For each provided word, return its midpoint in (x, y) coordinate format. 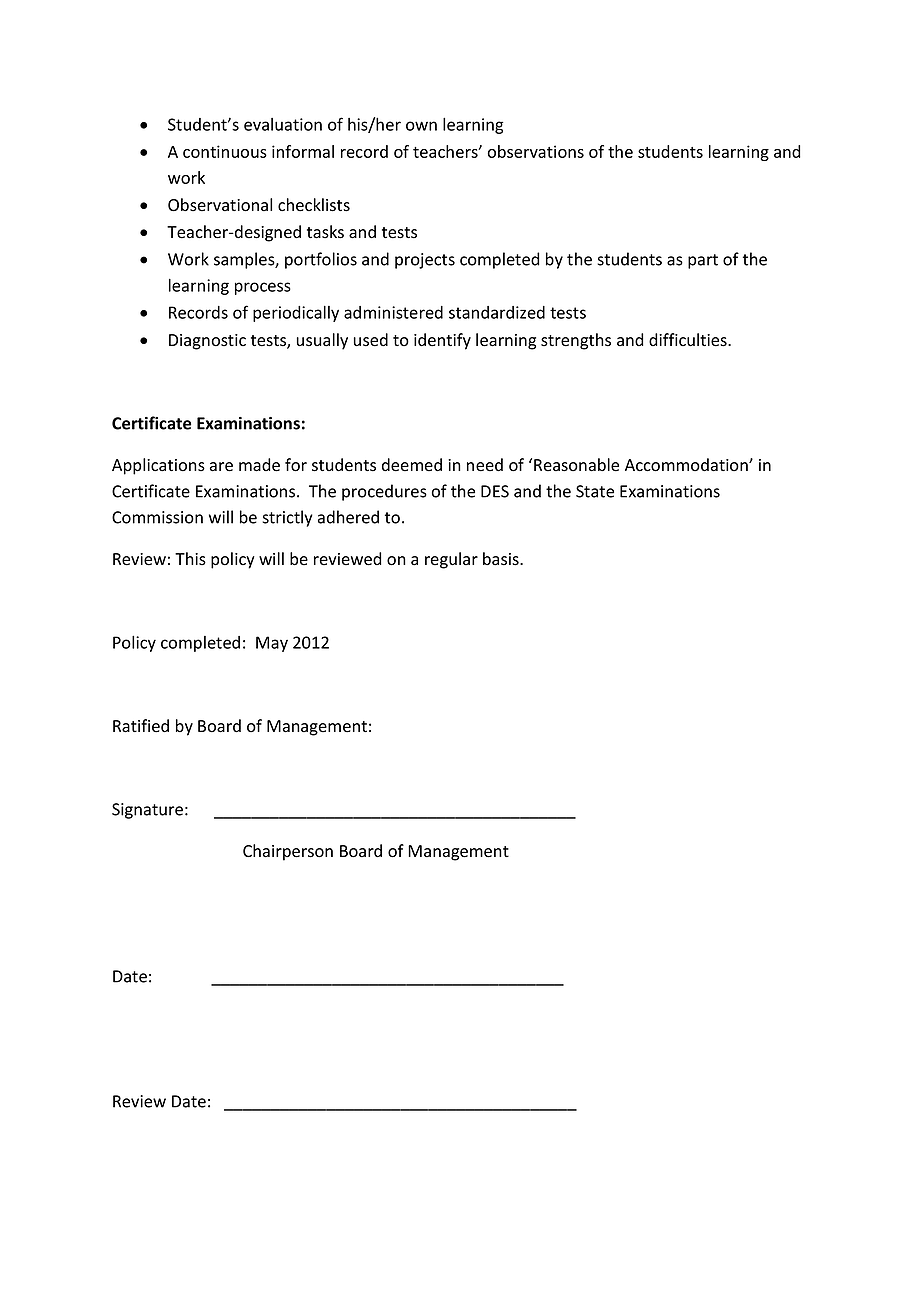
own (421, 126)
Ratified (141, 726)
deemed (412, 465)
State (595, 491)
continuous (225, 151)
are (221, 467)
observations (536, 151)
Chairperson (288, 852)
